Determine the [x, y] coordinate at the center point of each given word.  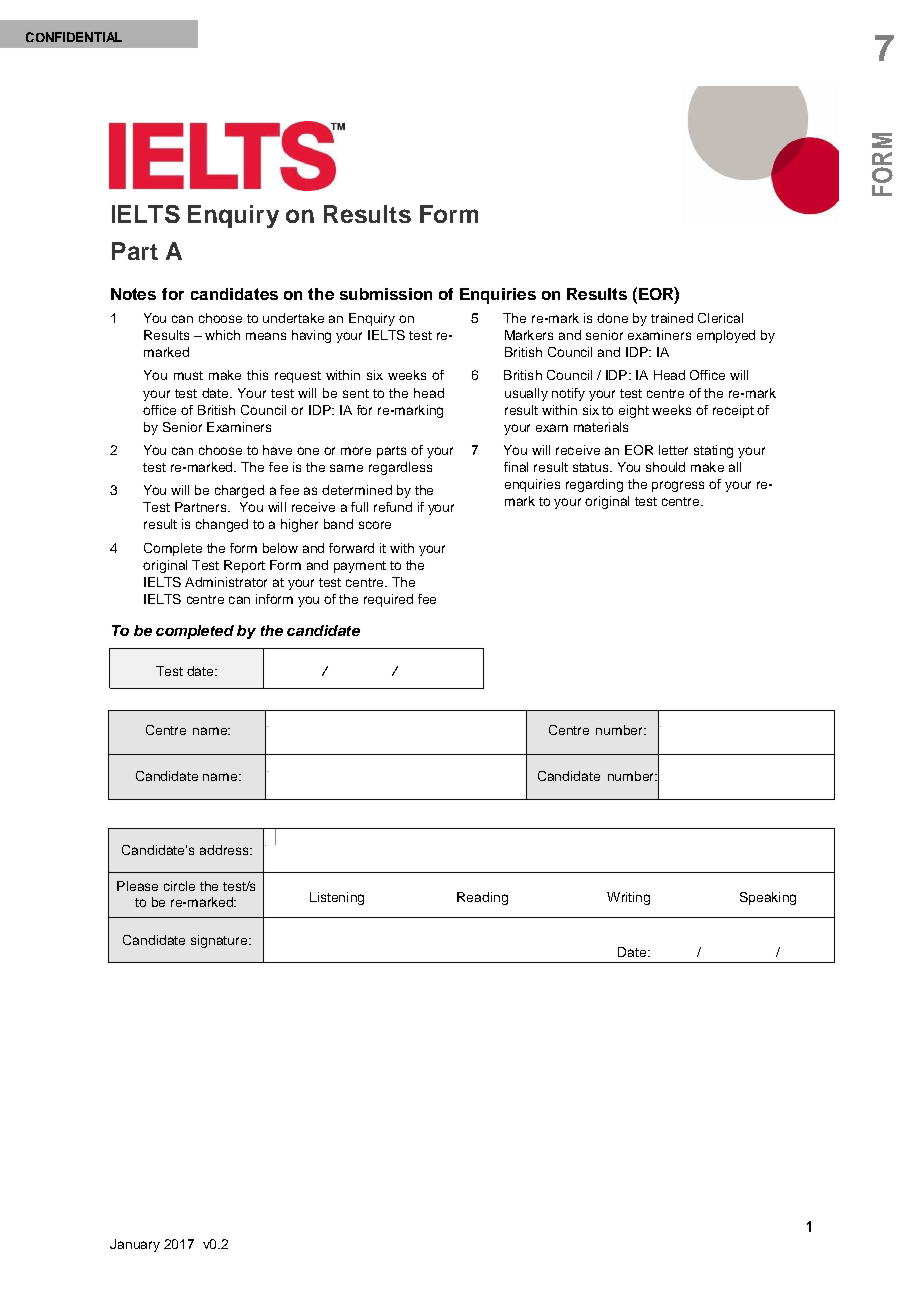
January [135, 1245]
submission [386, 294]
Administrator [226, 582]
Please [137, 886]
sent [356, 393]
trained [672, 318]
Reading [482, 898]
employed [726, 336]
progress [678, 486]
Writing [628, 898]
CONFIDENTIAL [74, 37]
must [188, 375]
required [388, 600]
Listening [337, 898]
